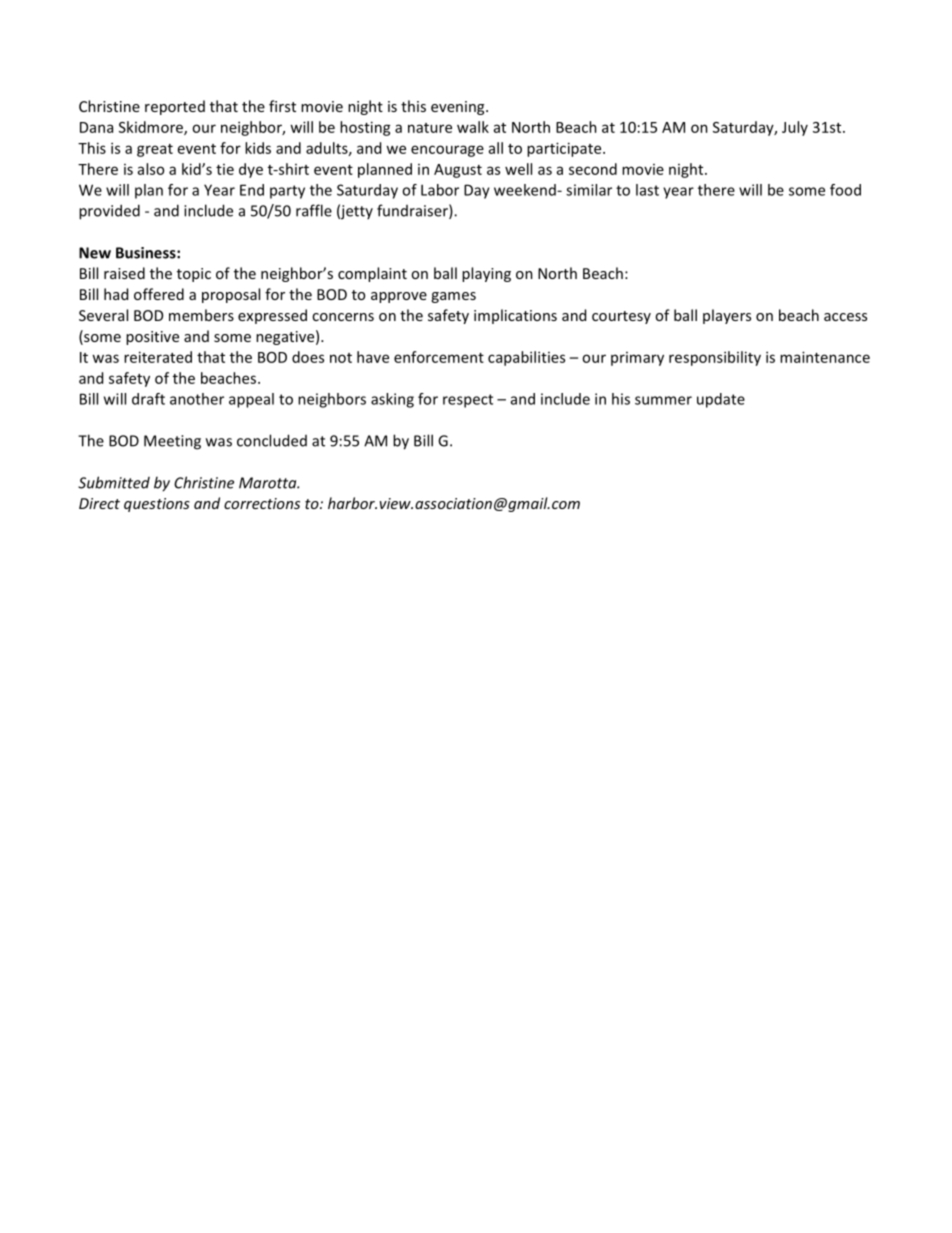 This screenshot has width=952, height=1233. I want to click on Labor, so click(440, 190).
